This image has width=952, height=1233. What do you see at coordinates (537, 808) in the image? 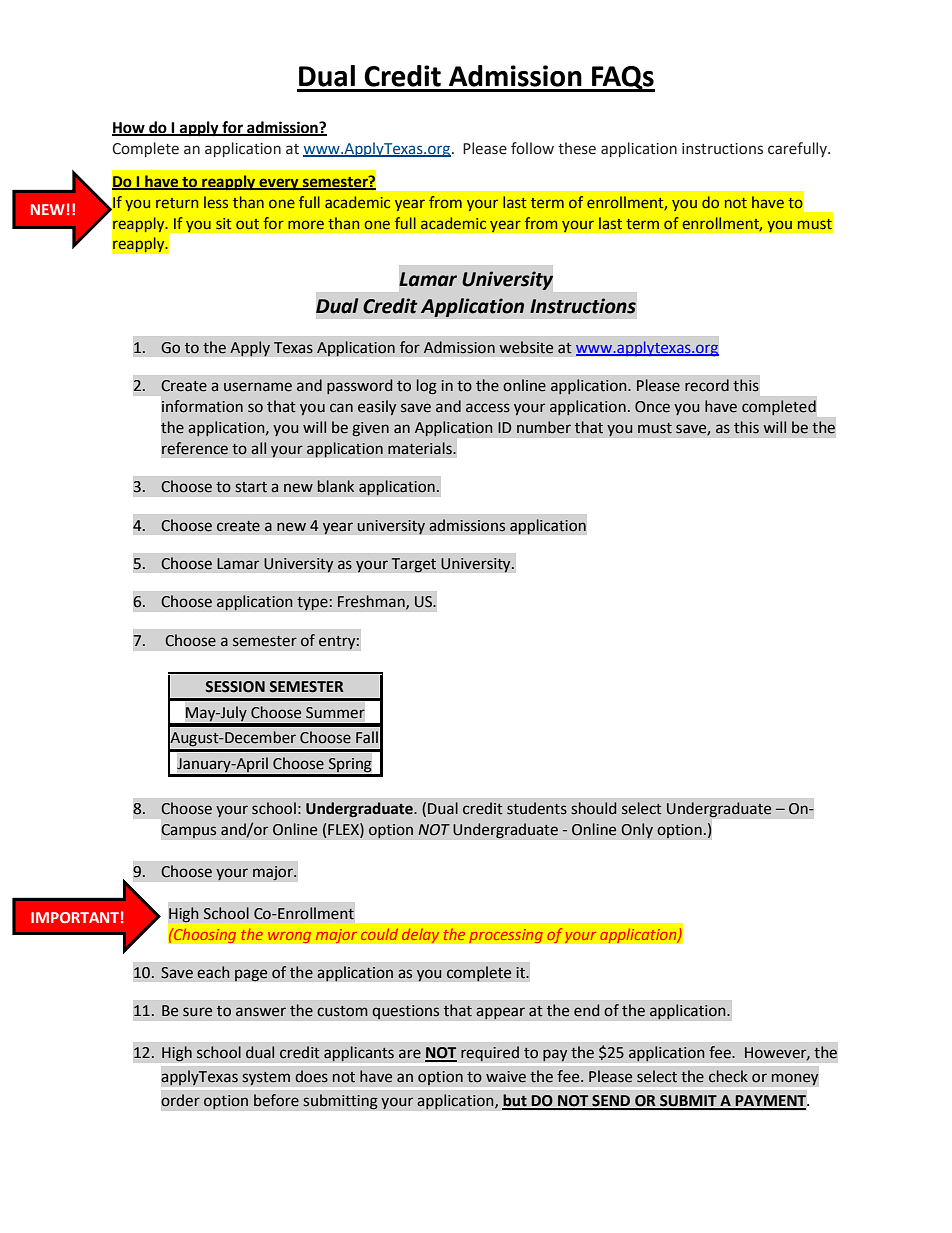
I see `students` at bounding box center [537, 808].
